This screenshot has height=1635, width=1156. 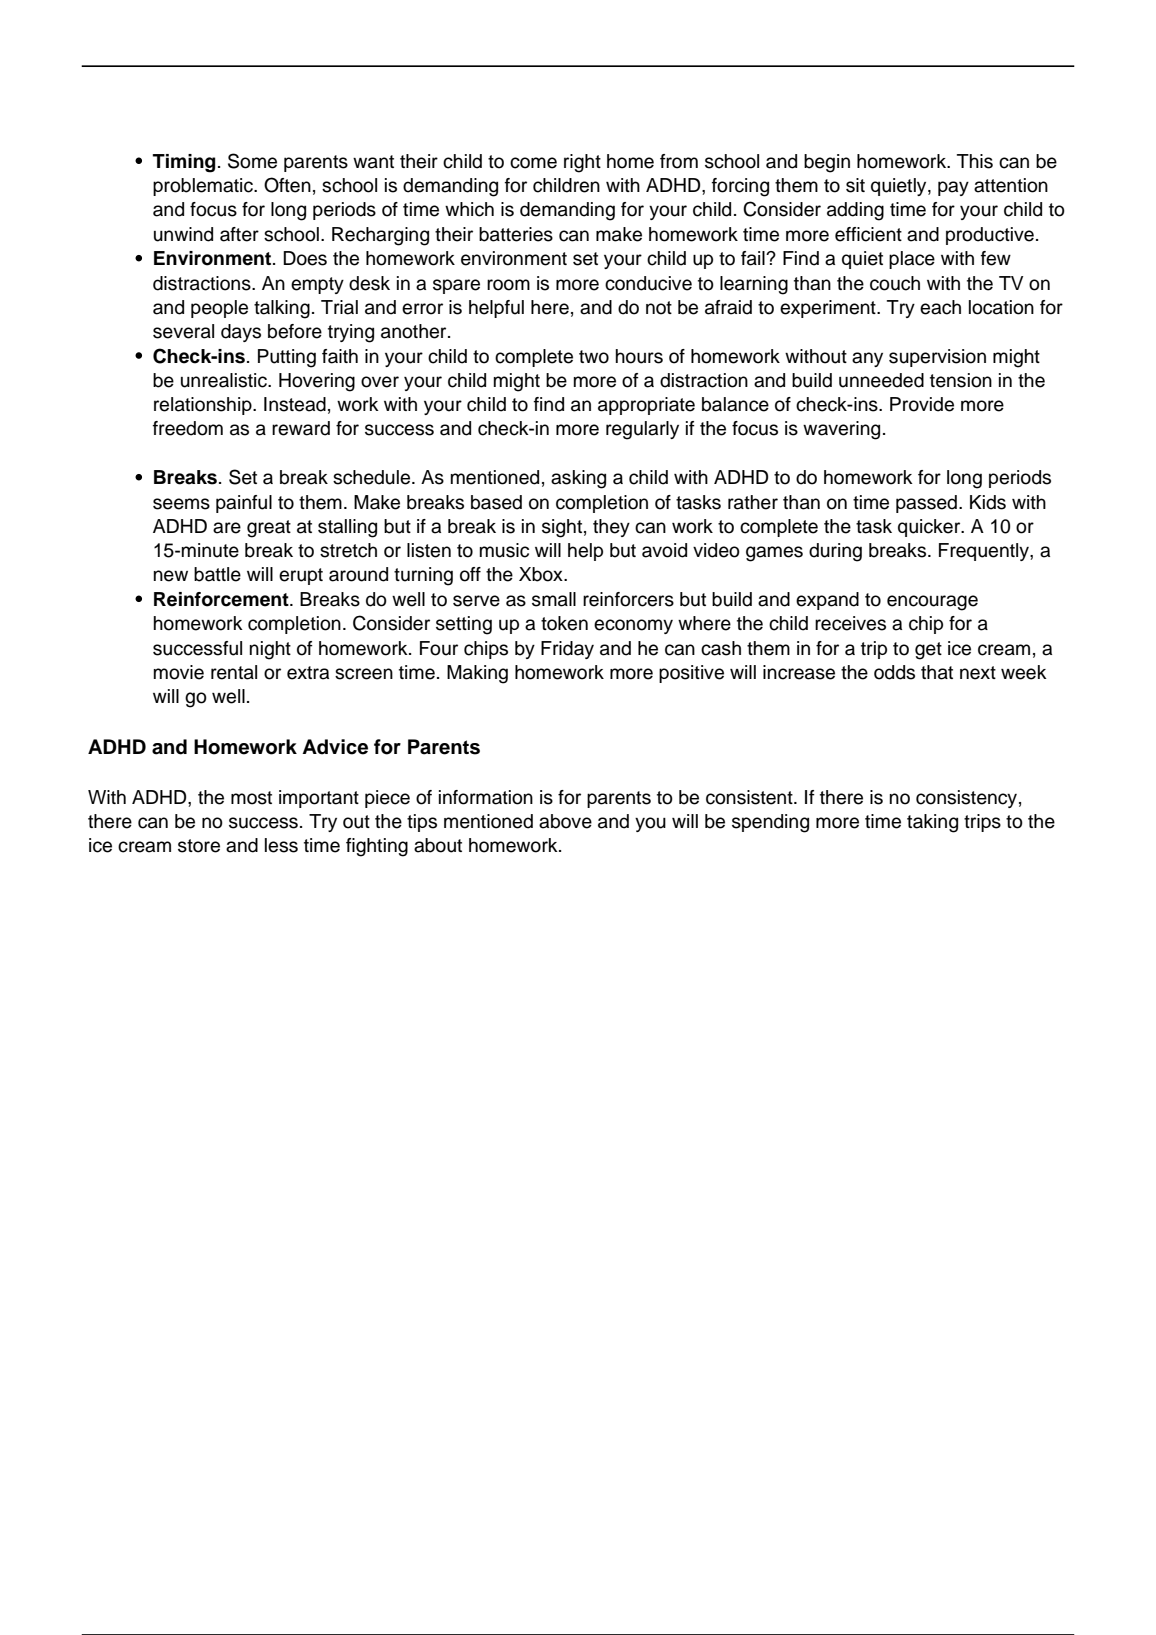 I want to click on Reinforcement, so click(x=222, y=599).
